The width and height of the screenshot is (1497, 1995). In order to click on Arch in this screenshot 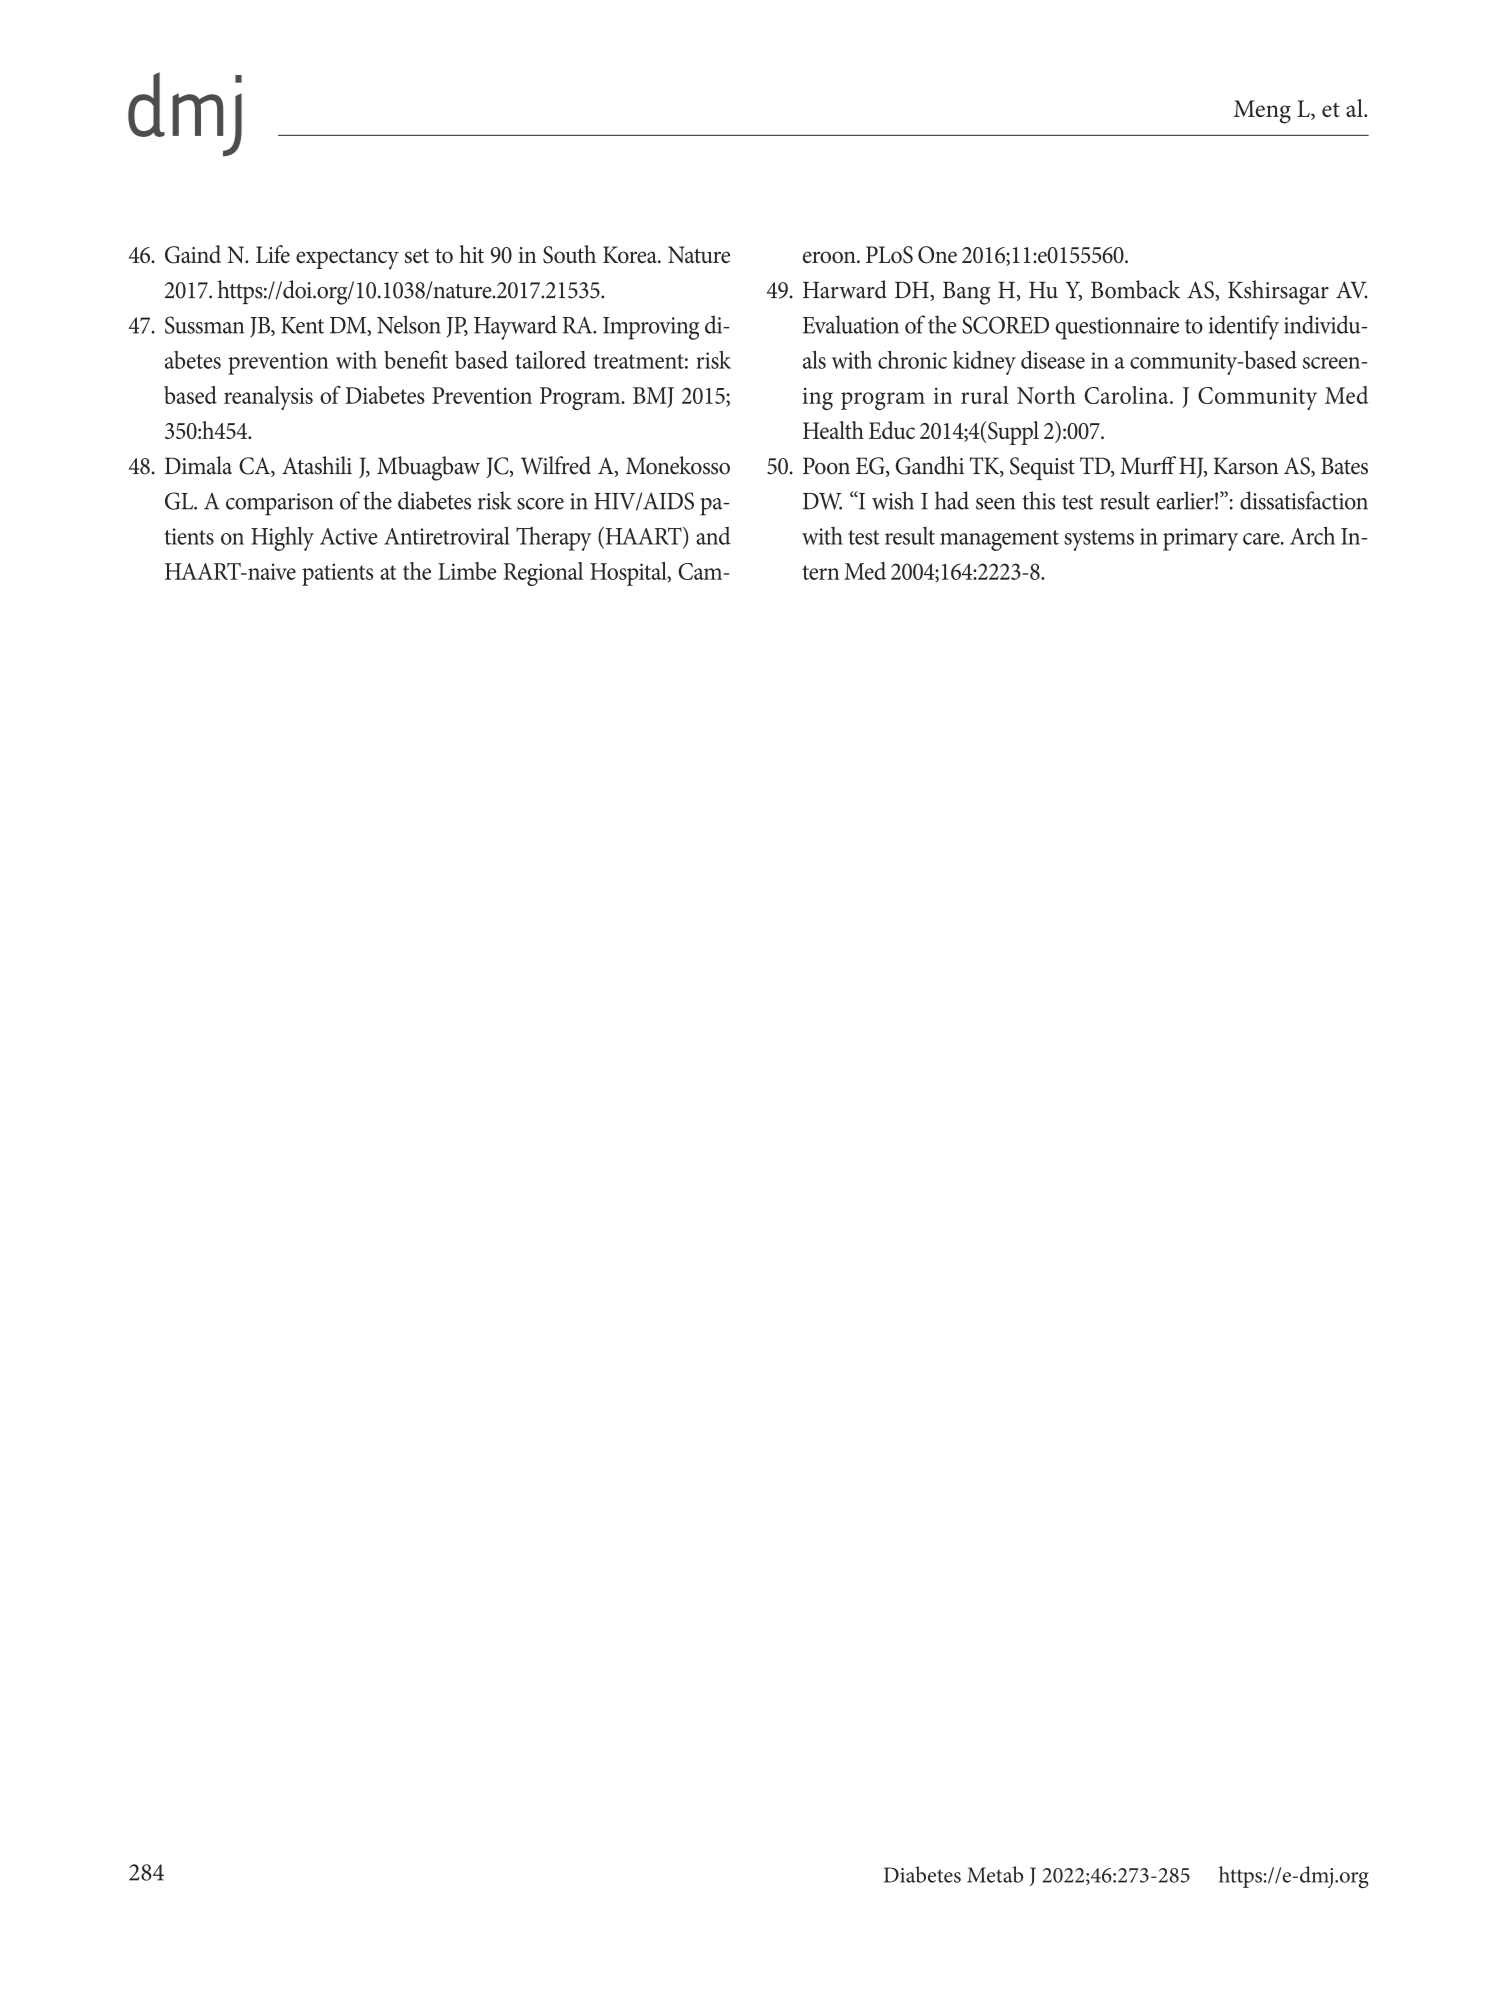, I will do `click(1312, 535)`.
